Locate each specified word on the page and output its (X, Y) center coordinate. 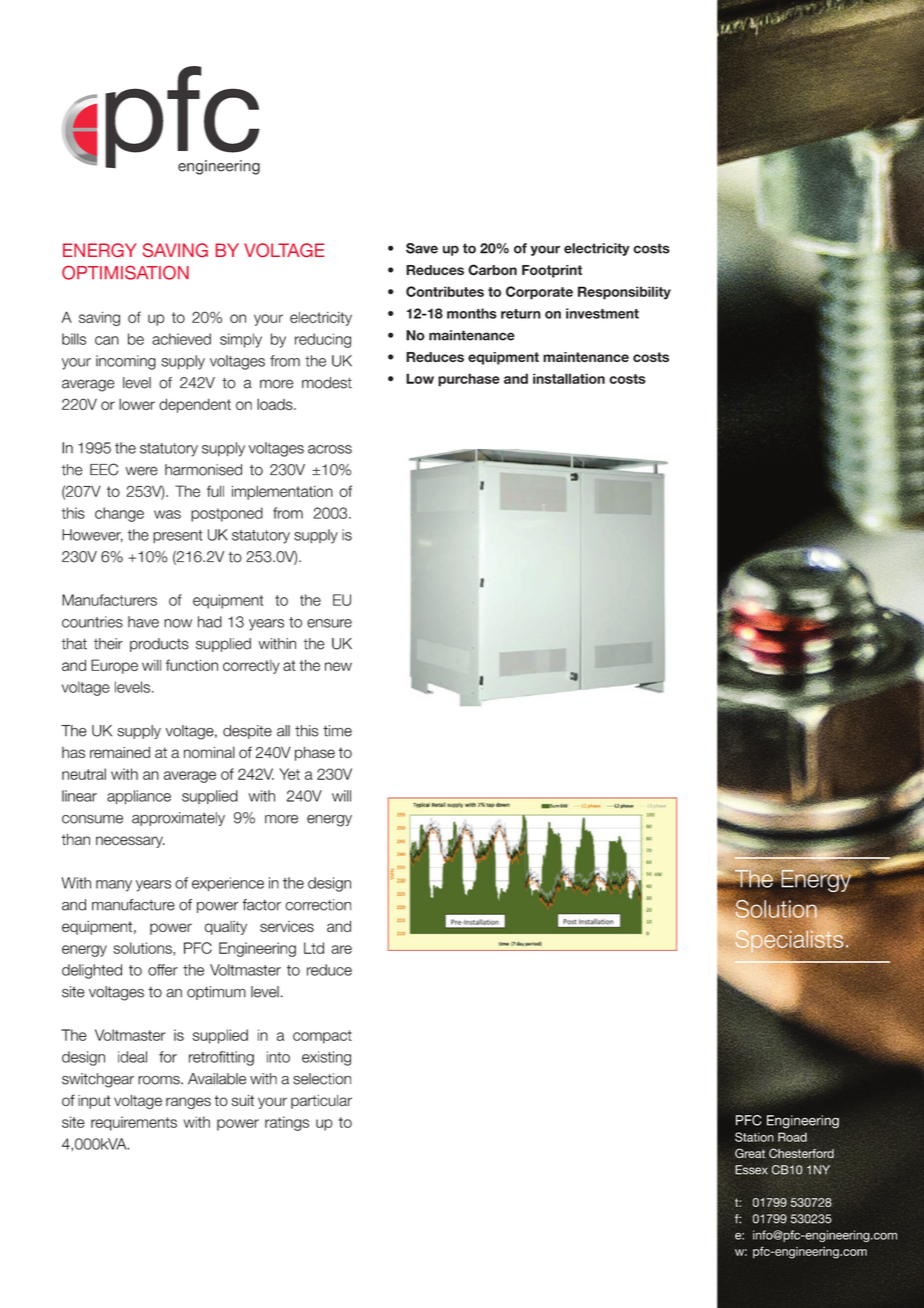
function (192, 665)
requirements (134, 1123)
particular (321, 1102)
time (337, 731)
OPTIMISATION (125, 273)
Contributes (445, 291)
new (338, 666)
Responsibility (624, 293)
